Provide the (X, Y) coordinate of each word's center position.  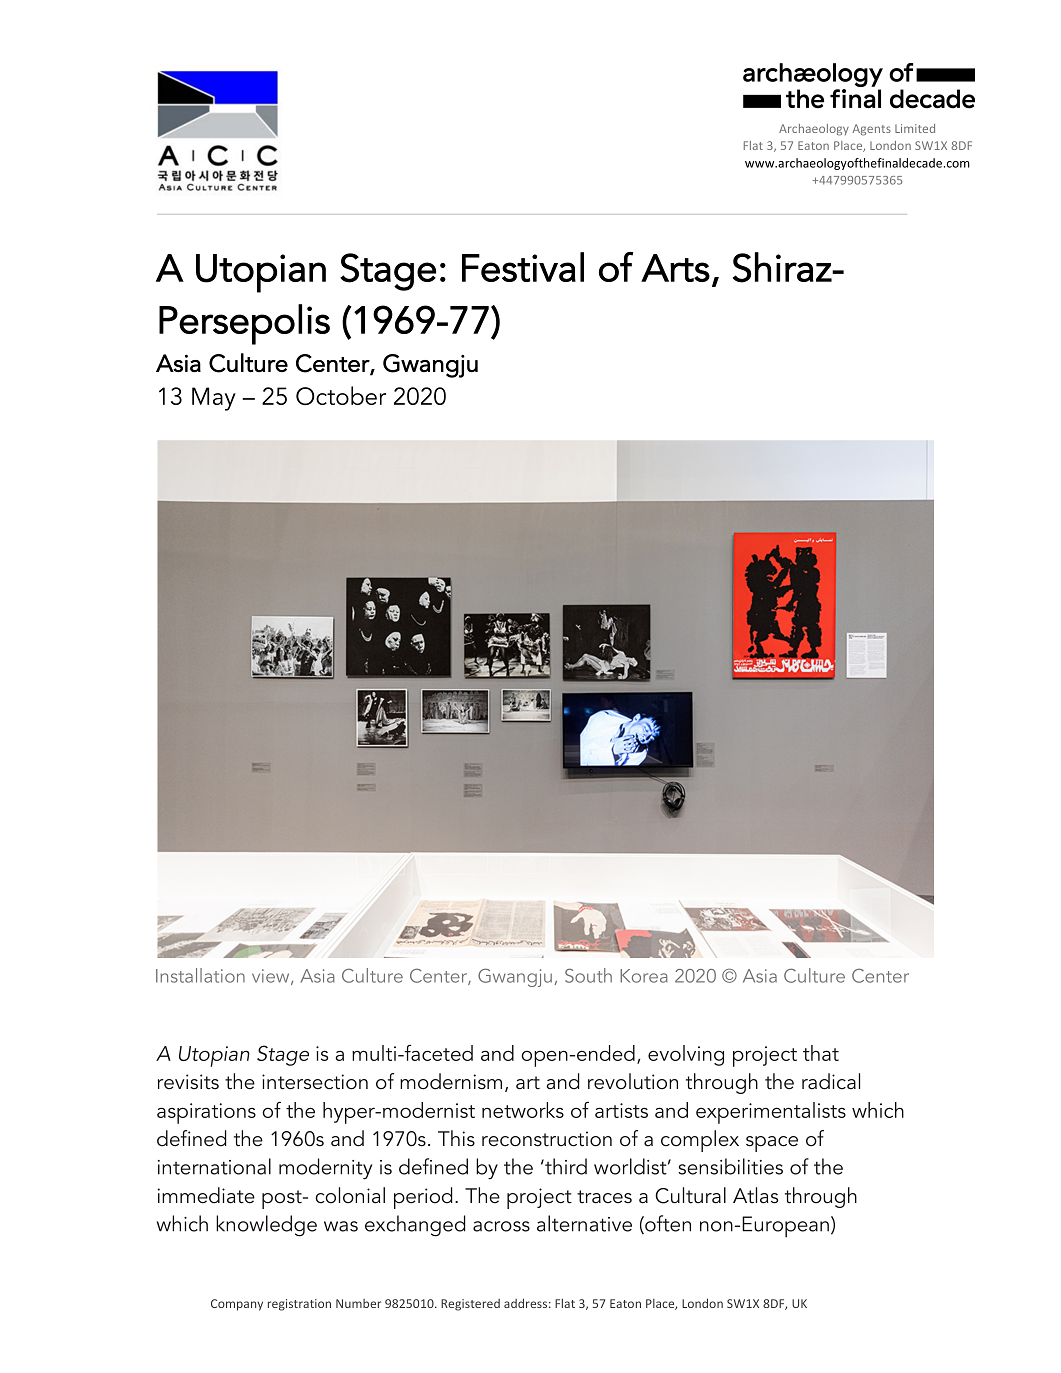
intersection (315, 1082)
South (588, 975)
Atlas (755, 1195)
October (341, 395)
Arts (675, 268)
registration (299, 1305)
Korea (644, 976)
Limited (915, 128)
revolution (633, 1081)
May (214, 399)
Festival (523, 267)
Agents (871, 130)
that (821, 1053)
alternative (584, 1223)
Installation (200, 975)
